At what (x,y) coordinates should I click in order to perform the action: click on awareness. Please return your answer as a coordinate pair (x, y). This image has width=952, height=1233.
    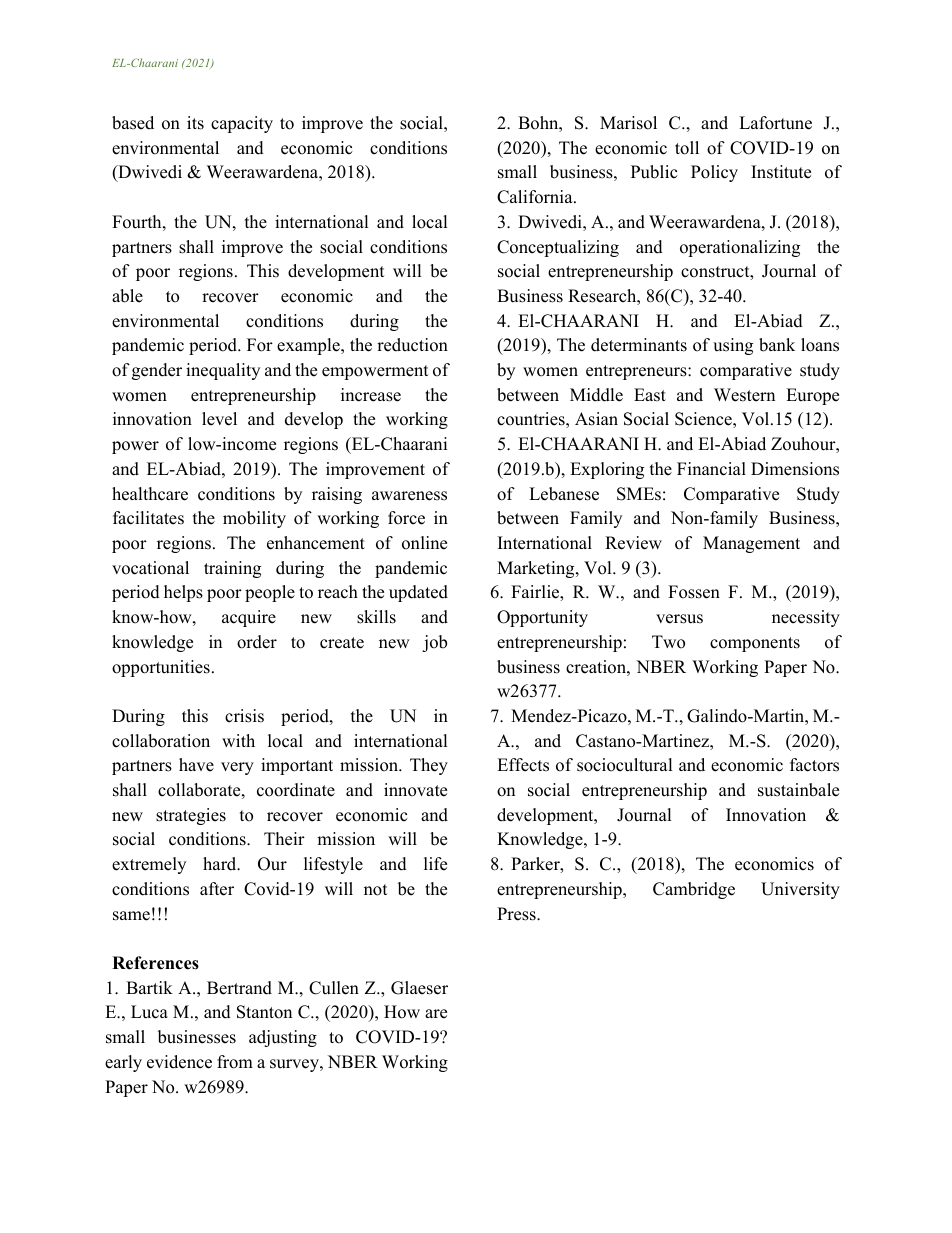
    Looking at the image, I should click on (409, 496).
